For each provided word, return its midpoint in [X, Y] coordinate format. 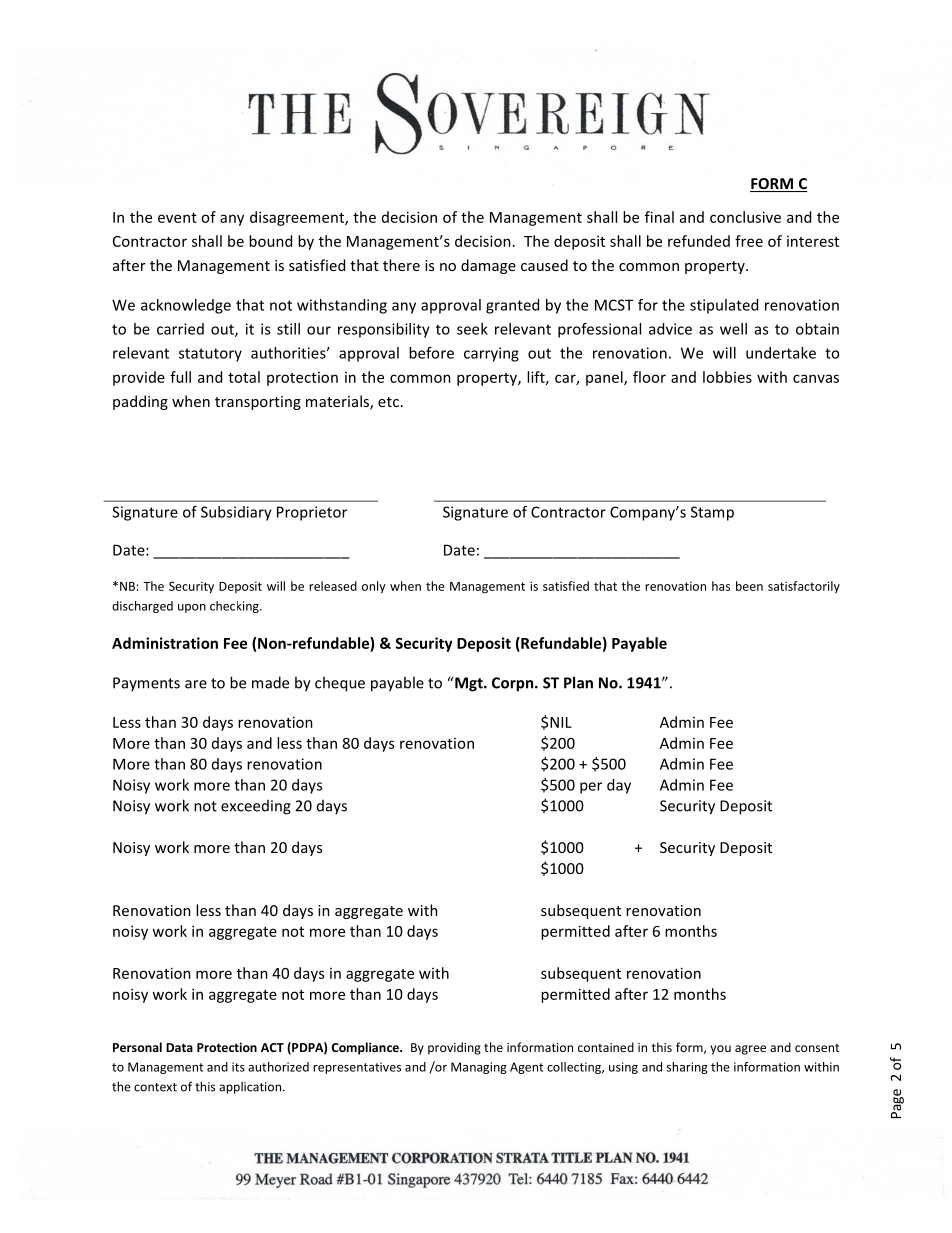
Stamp [712, 513]
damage [488, 266]
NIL [561, 722]
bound [270, 241]
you [720, 1050]
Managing [479, 1068]
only [374, 587]
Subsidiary [236, 513]
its [238, 1067]
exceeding [256, 807]
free [749, 241]
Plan [578, 682]
